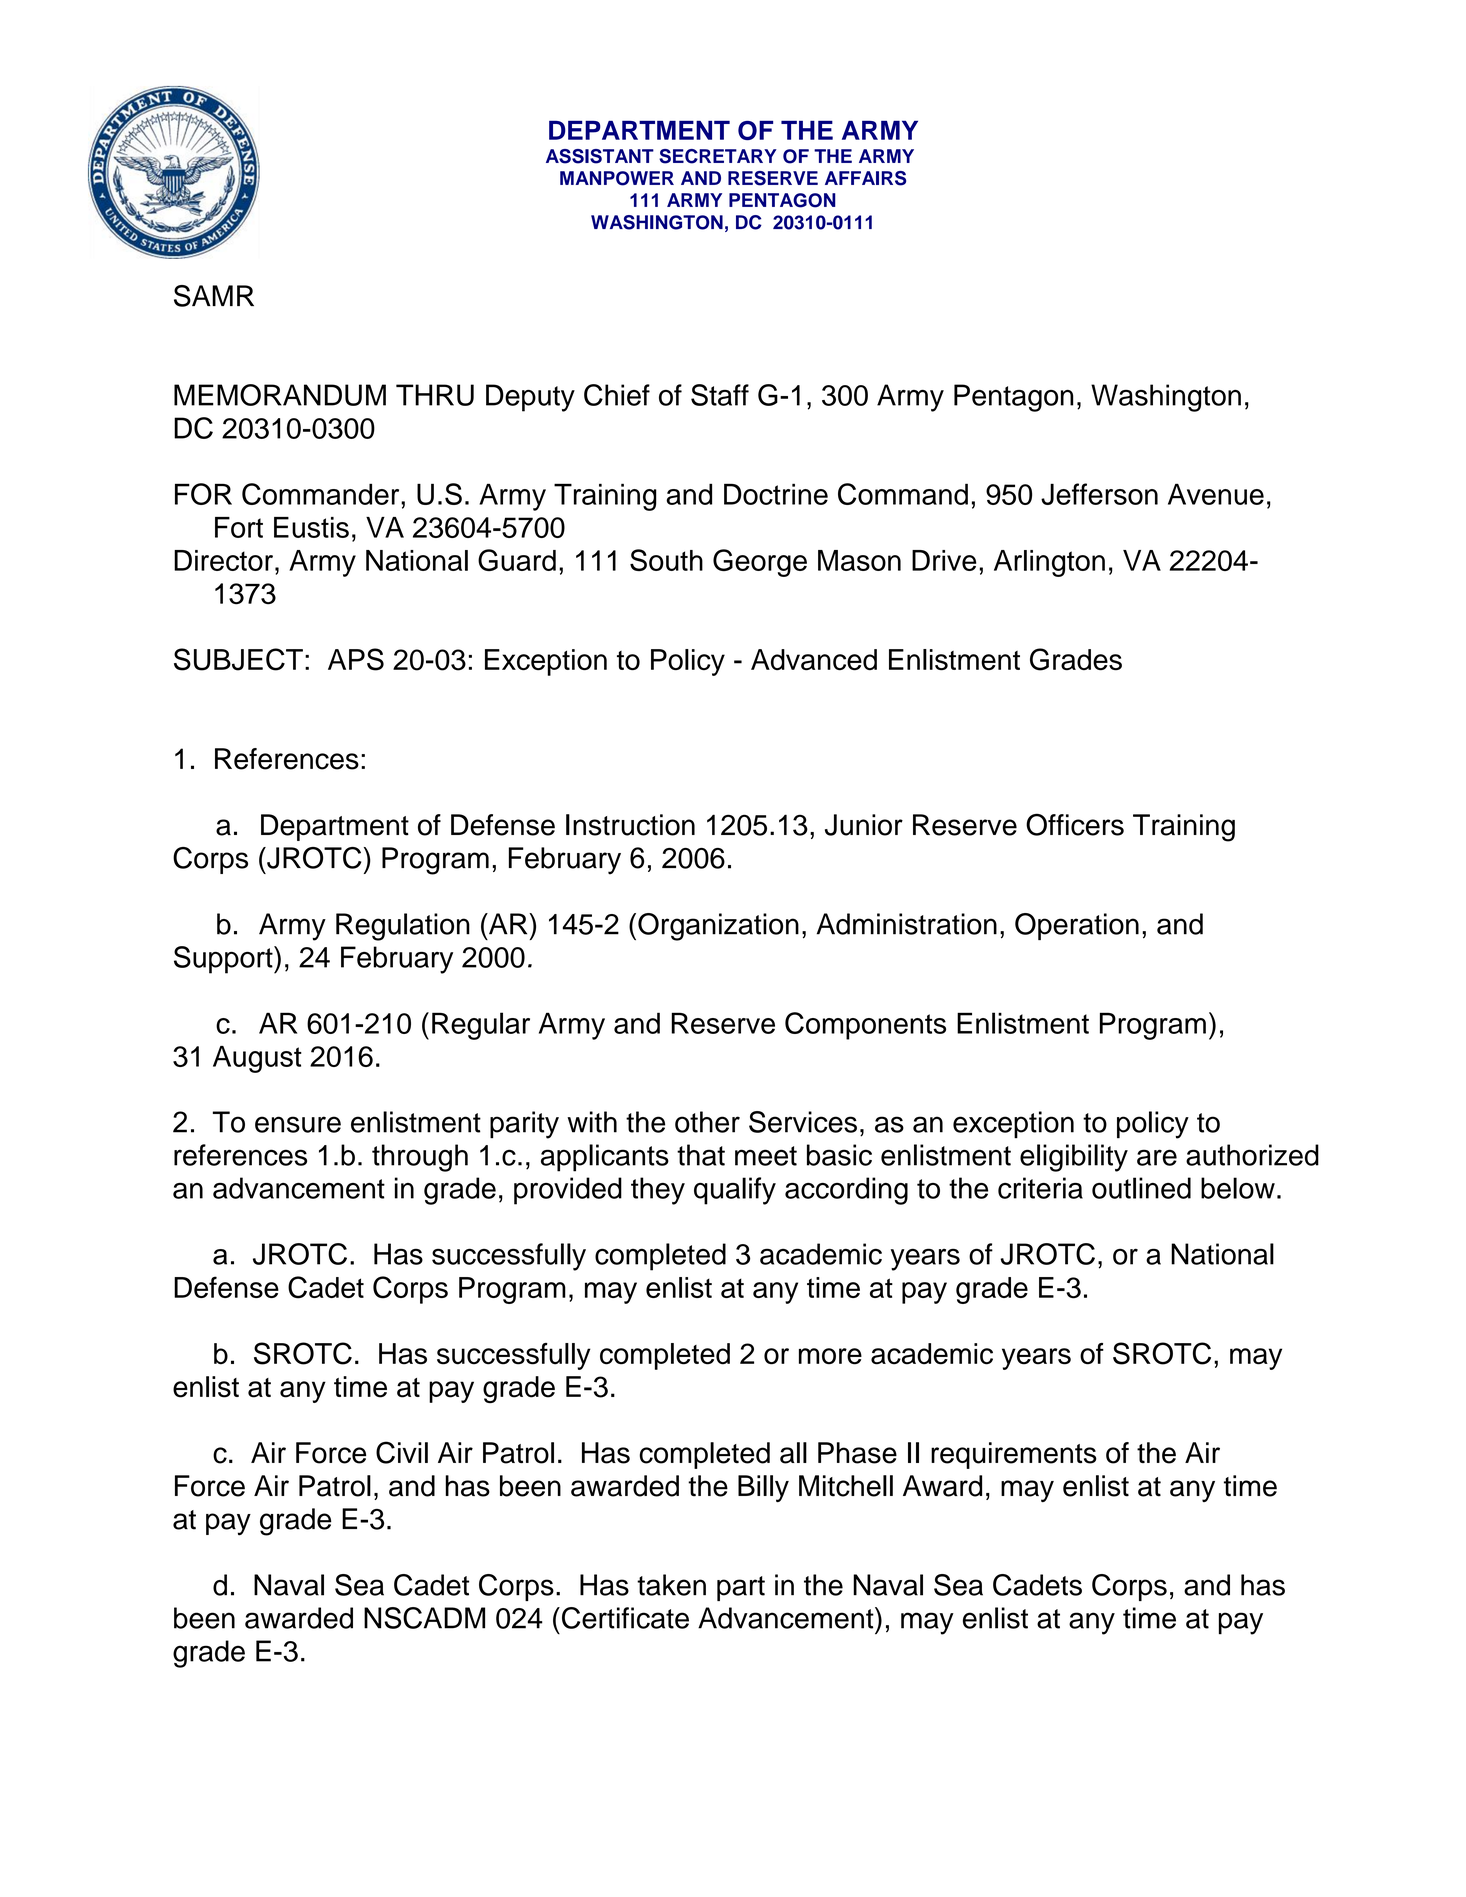 The width and height of the document is (1466, 1897). What do you see at coordinates (718, 156) in the document?
I see `SECRETARY` at bounding box center [718, 156].
